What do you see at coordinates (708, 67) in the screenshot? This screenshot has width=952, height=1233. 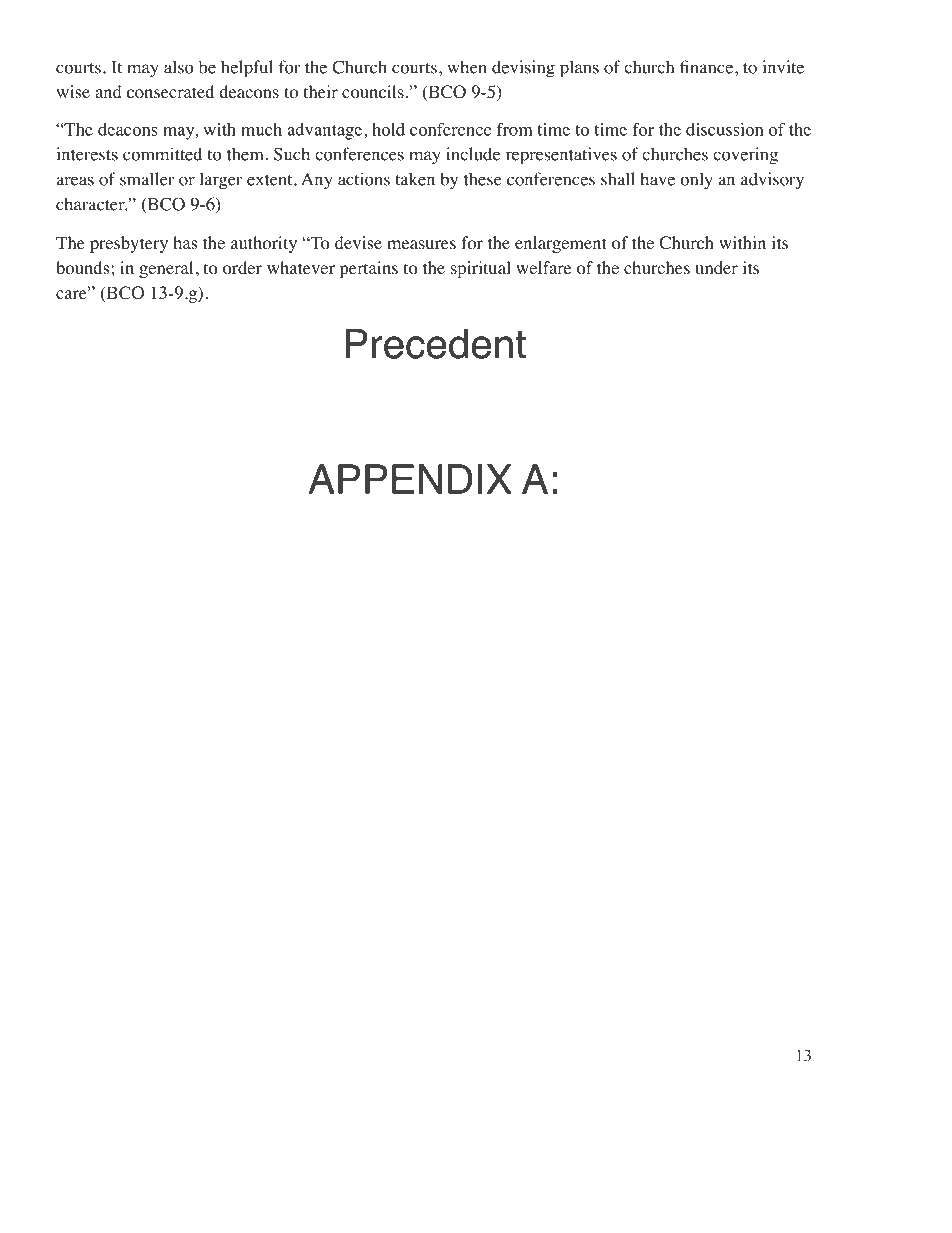 I see `finance` at bounding box center [708, 67].
